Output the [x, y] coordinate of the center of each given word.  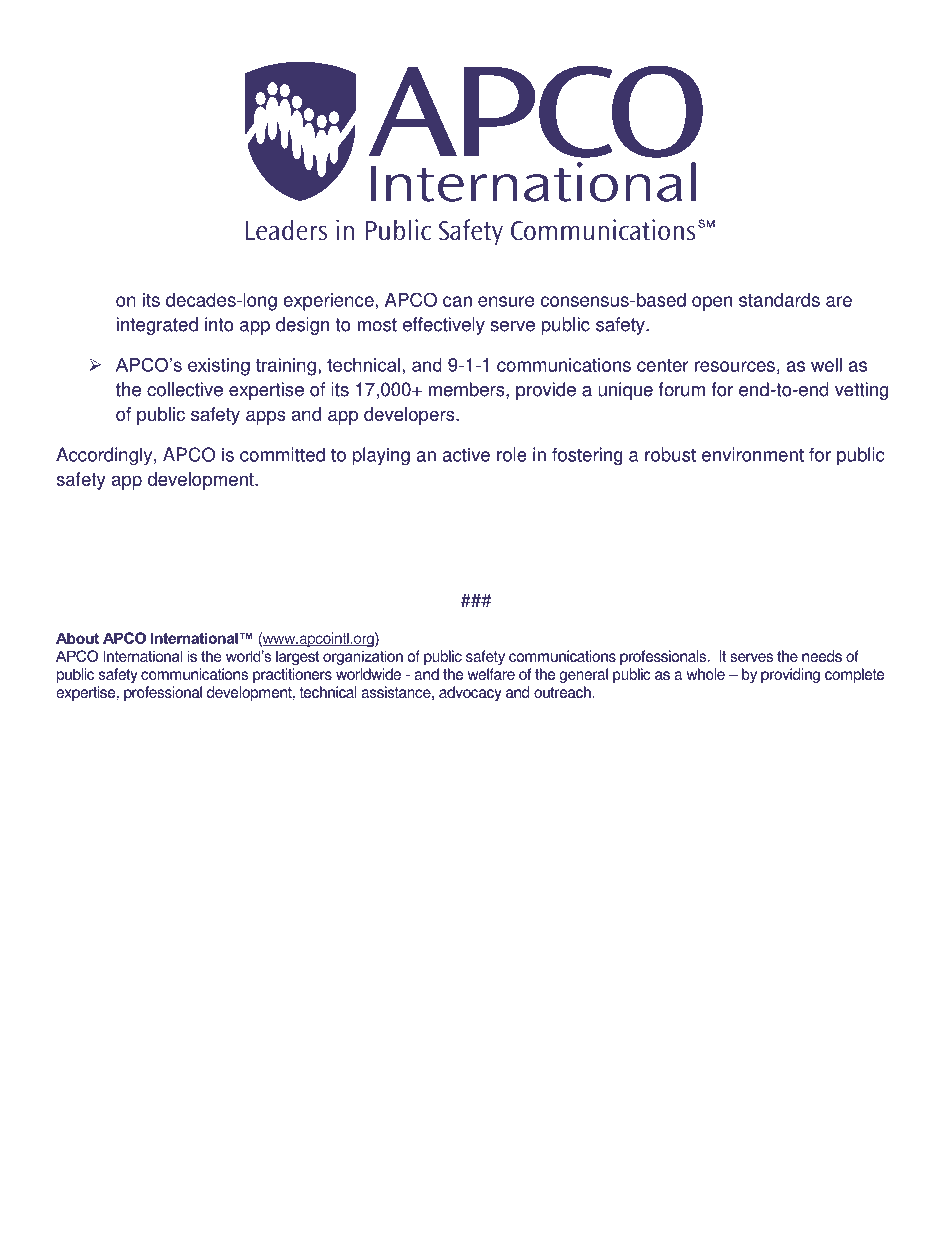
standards [779, 300]
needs [822, 656]
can [457, 301]
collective [185, 389]
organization [363, 657]
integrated [157, 326]
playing [381, 456]
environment [753, 454]
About [77, 638]
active [466, 454]
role [512, 454]
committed [282, 454]
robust [670, 454]
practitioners [292, 675]
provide [546, 391]
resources [735, 366]
